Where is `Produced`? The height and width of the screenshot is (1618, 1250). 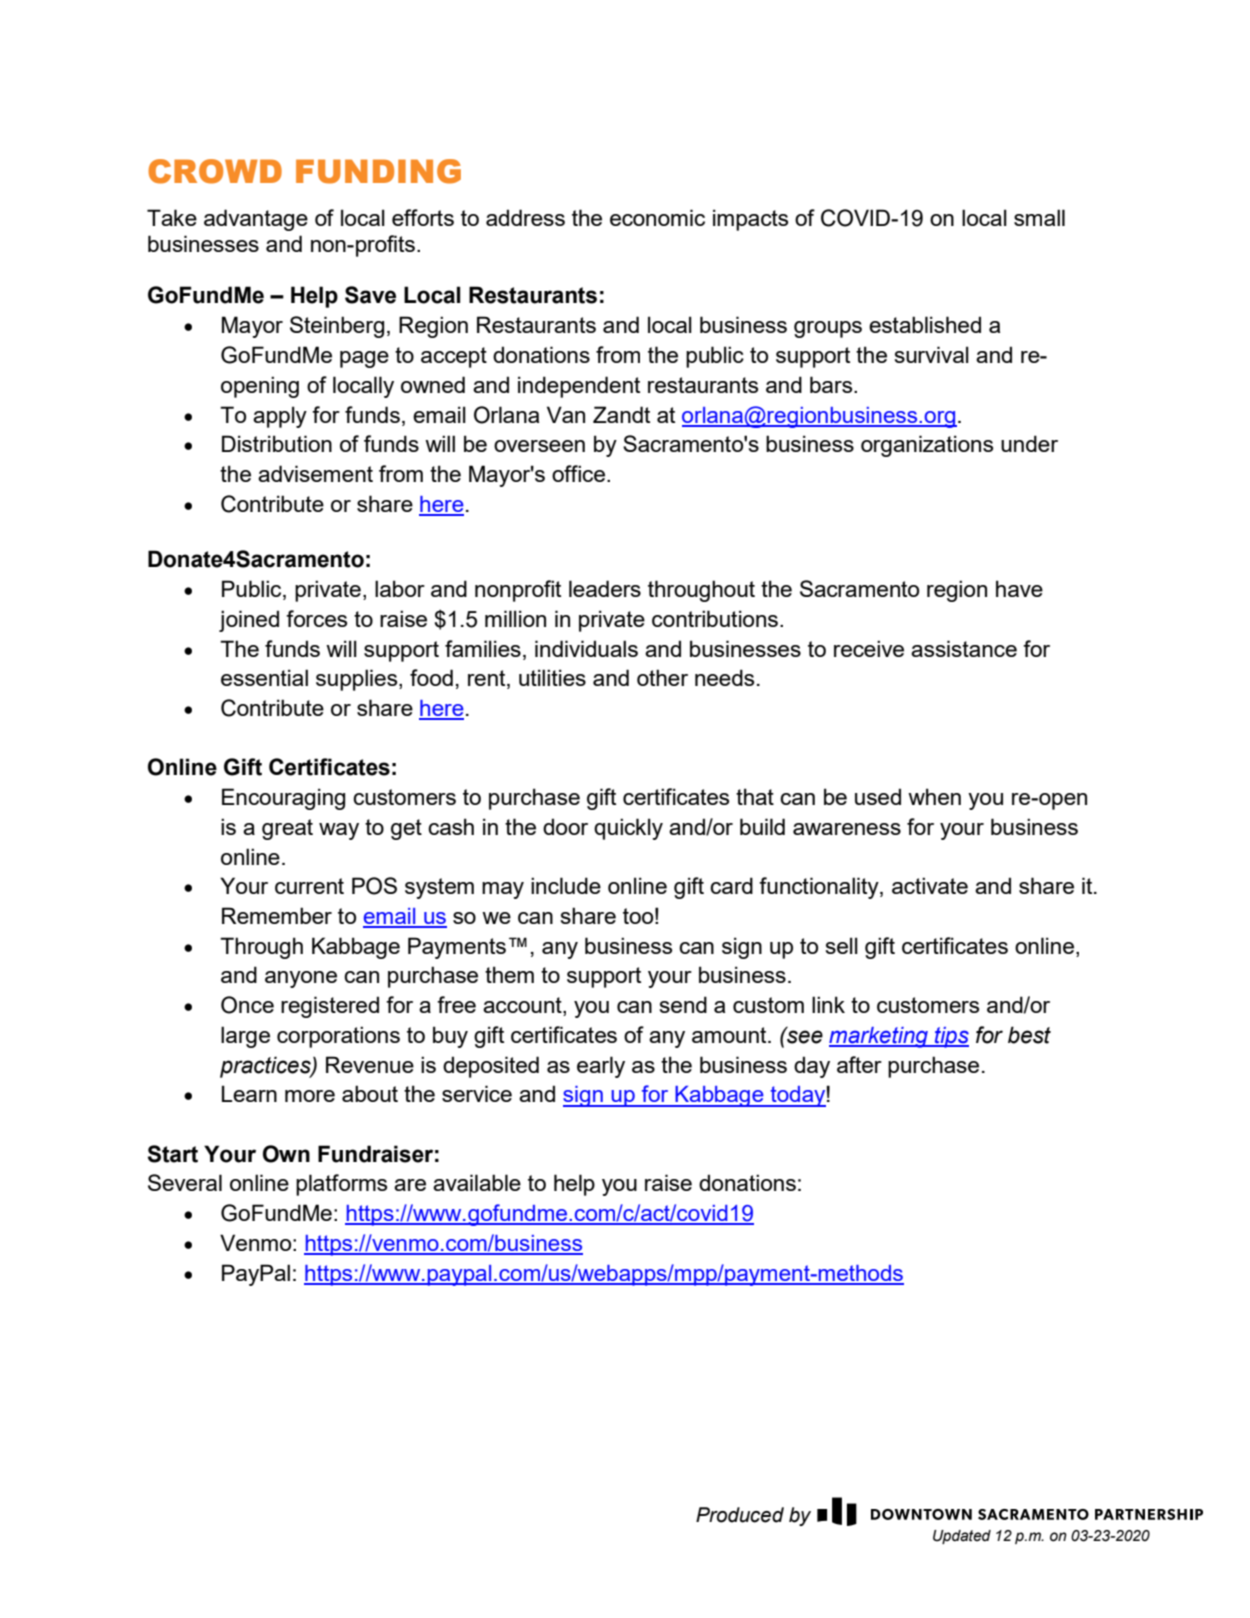
Produced is located at coordinates (740, 1515).
